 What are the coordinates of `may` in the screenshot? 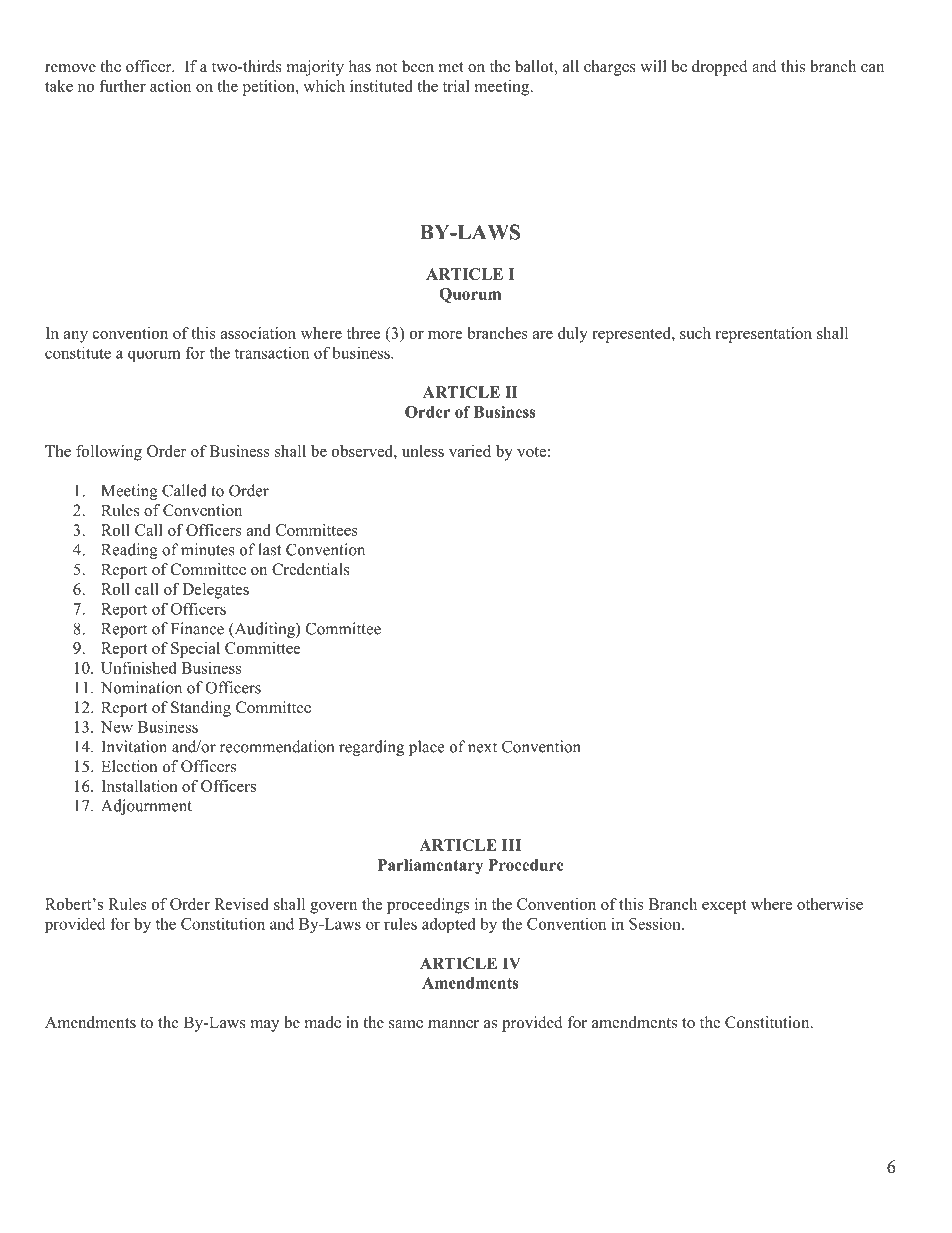 It's located at (265, 1026).
